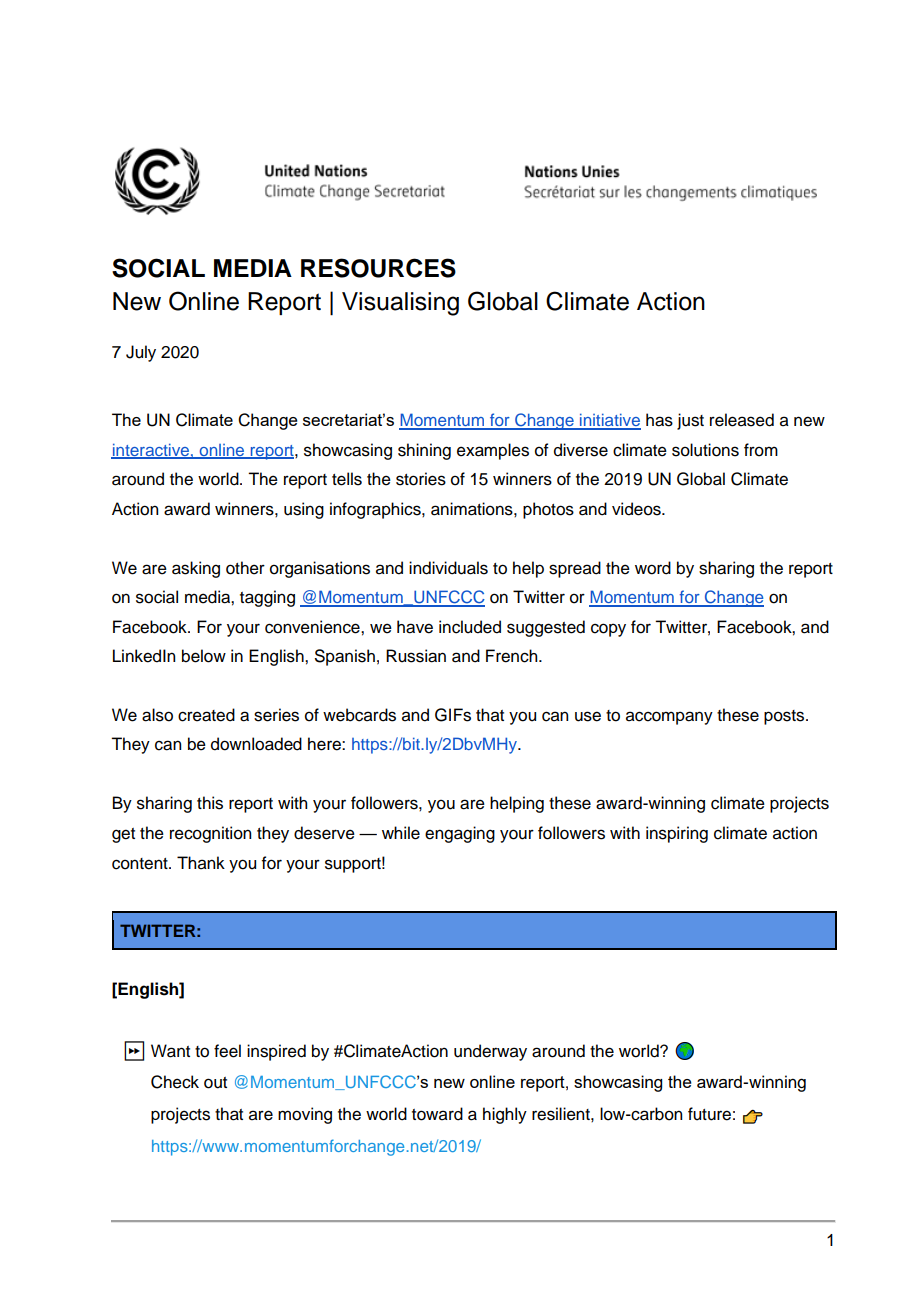  I want to click on Visualising, so click(400, 304).
